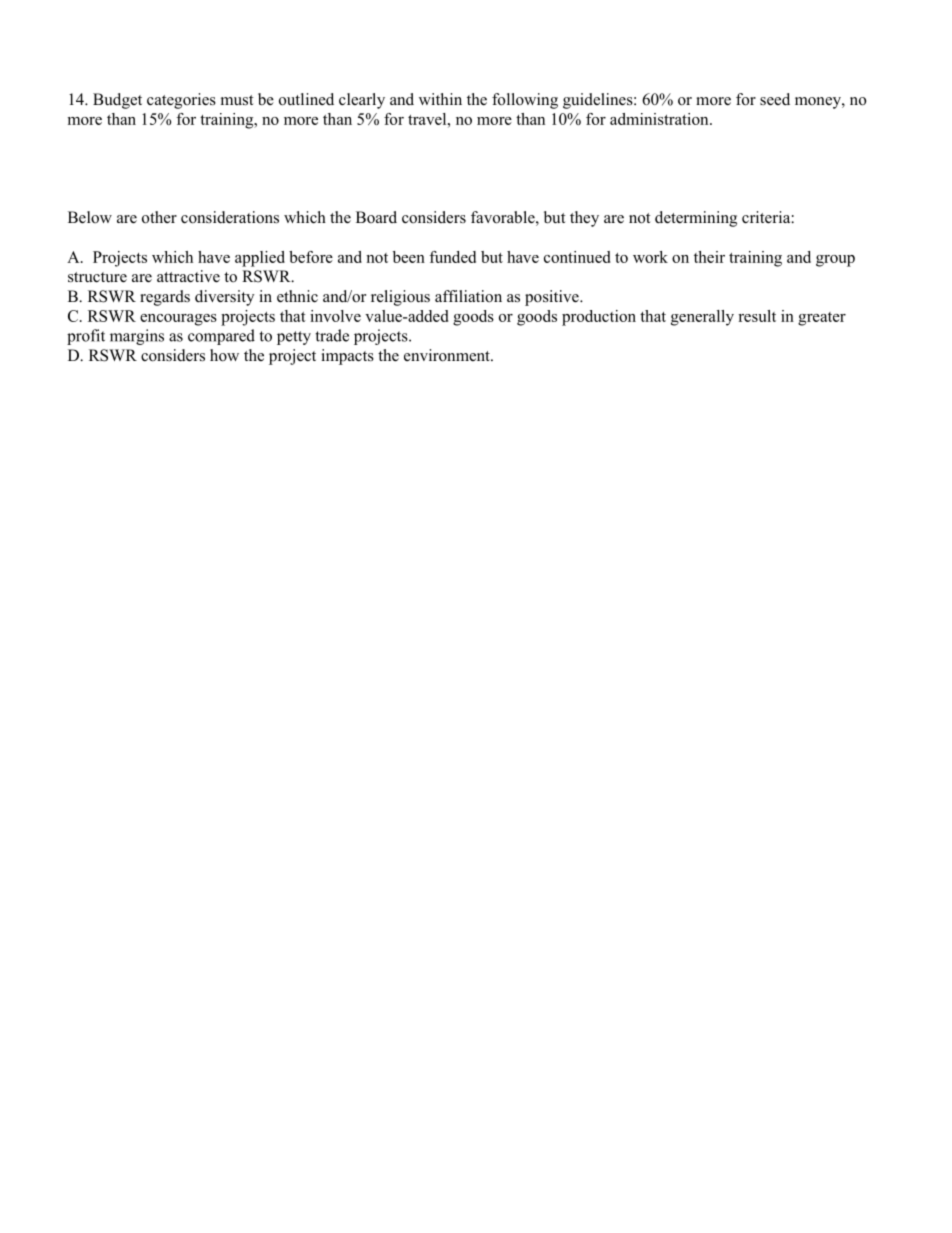 The image size is (952, 1233). Describe the element at coordinates (159, 217) in the screenshot. I see `other` at that location.
